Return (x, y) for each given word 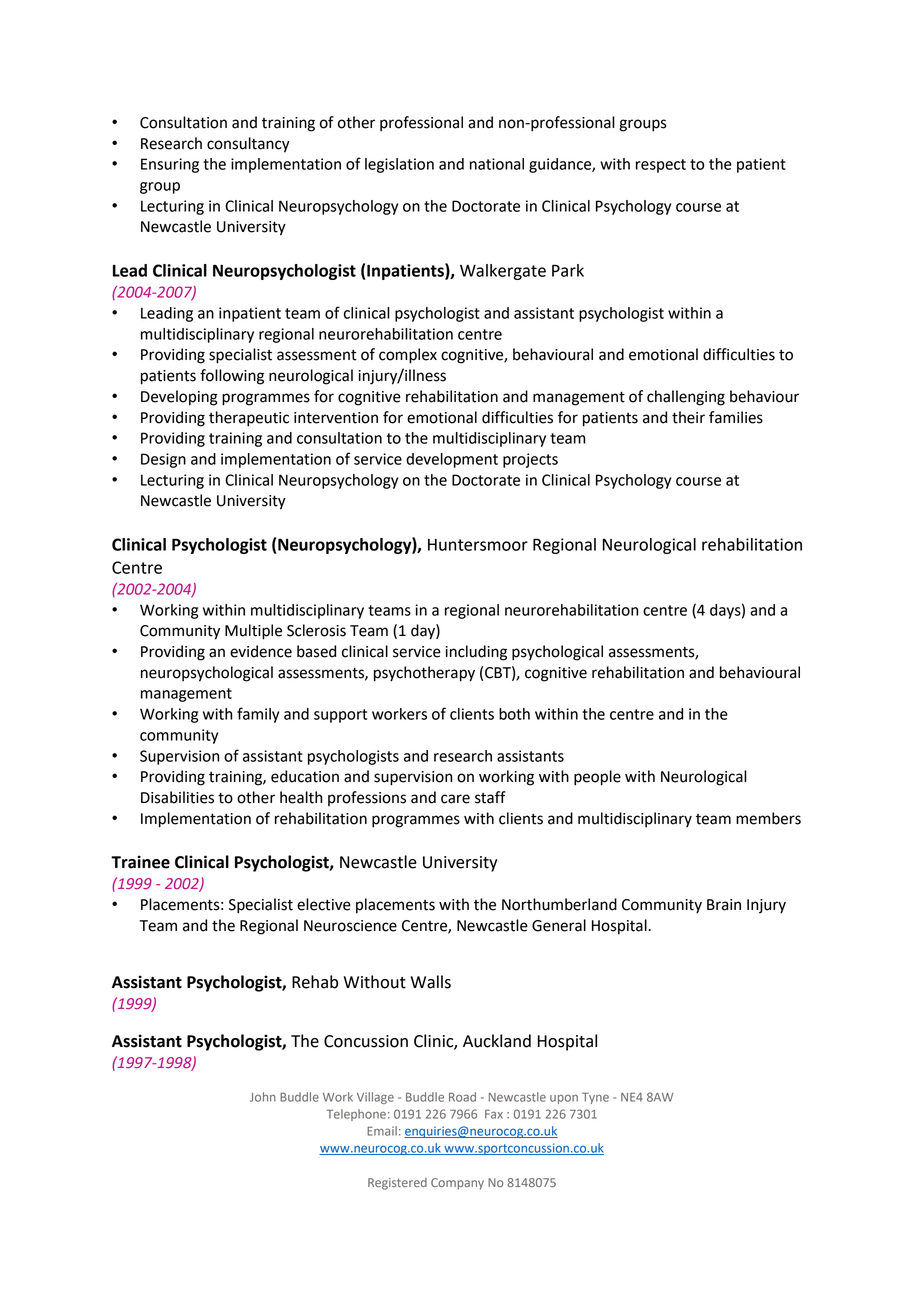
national (497, 164)
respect (661, 166)
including (476, 653)
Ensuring (170, 165)
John (263, 1097)
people (597, 778)
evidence (261, 651)
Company (457, 1184)
